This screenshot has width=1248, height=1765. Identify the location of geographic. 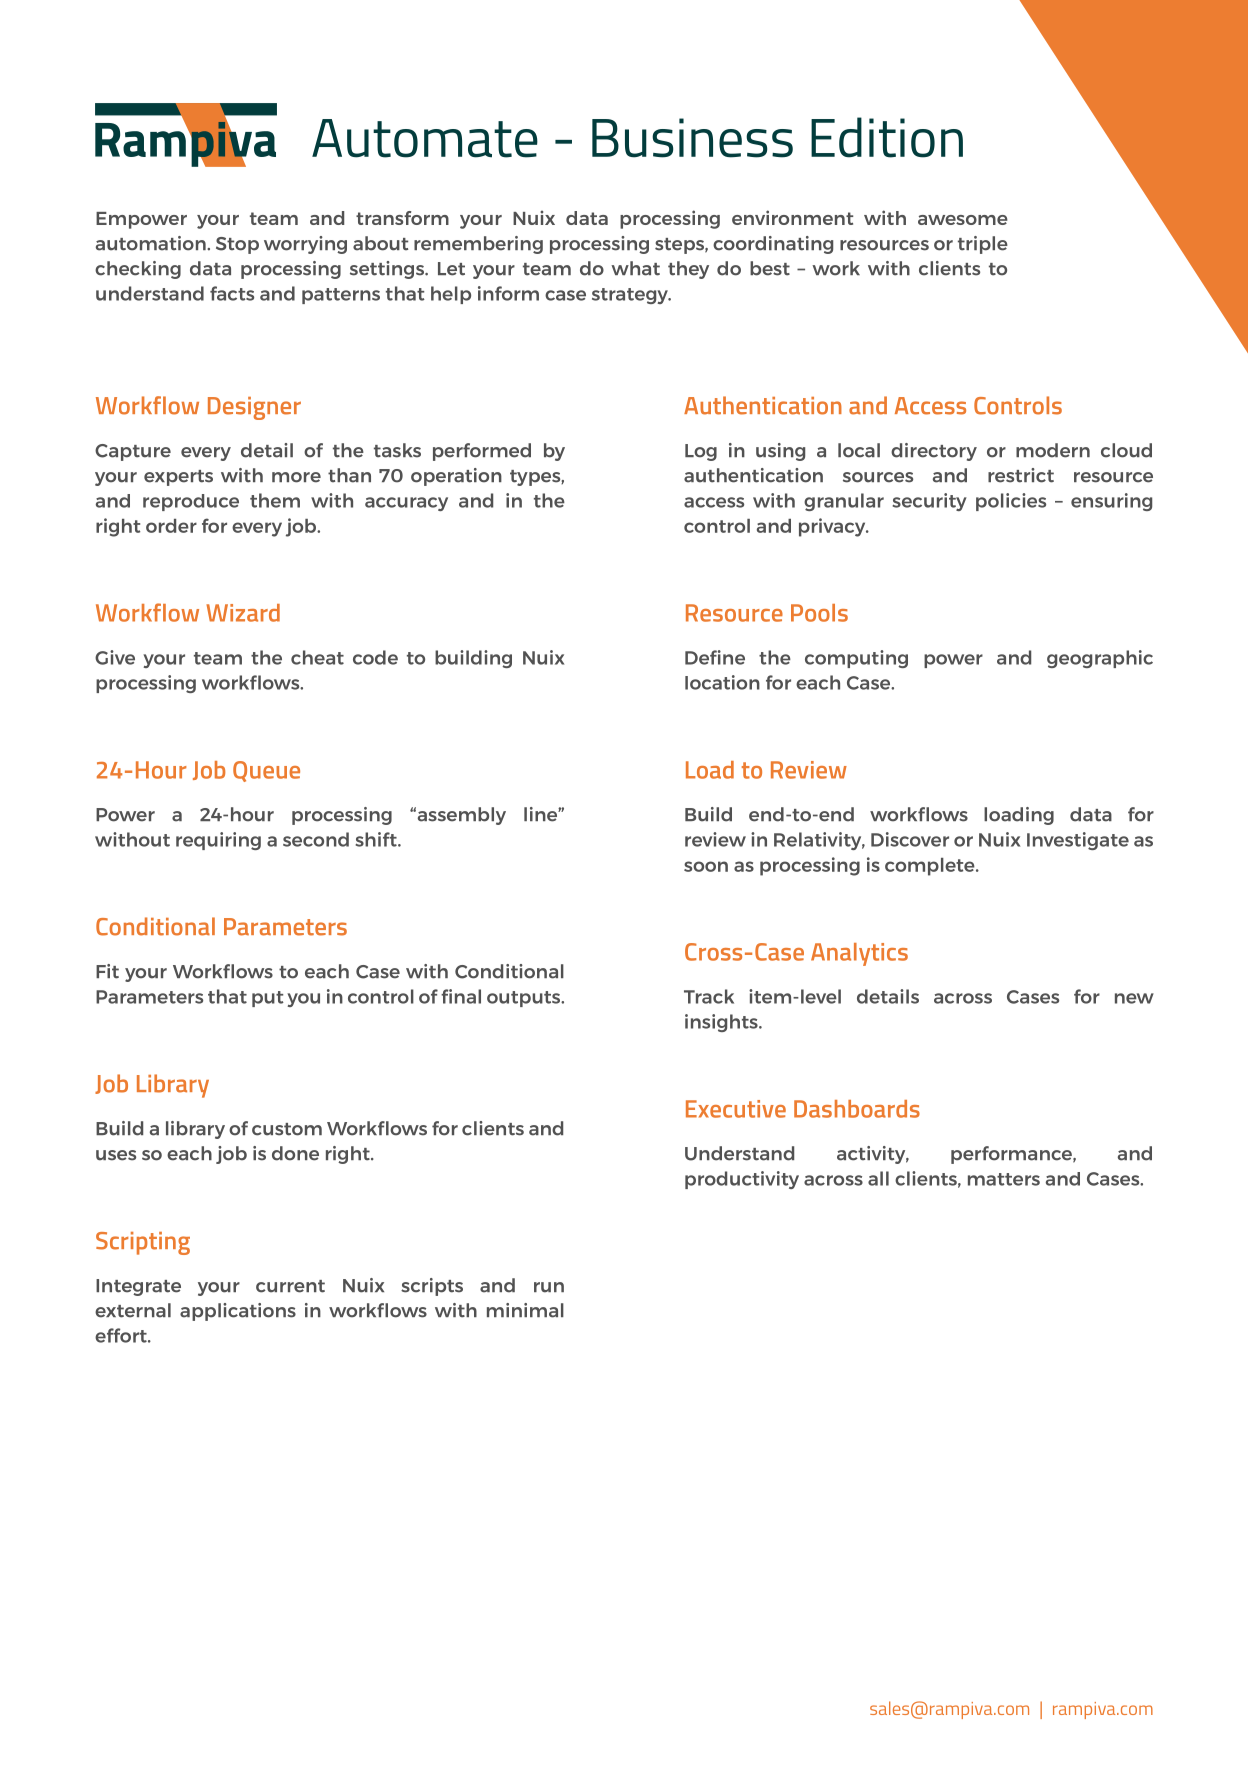
(1100, 659).
